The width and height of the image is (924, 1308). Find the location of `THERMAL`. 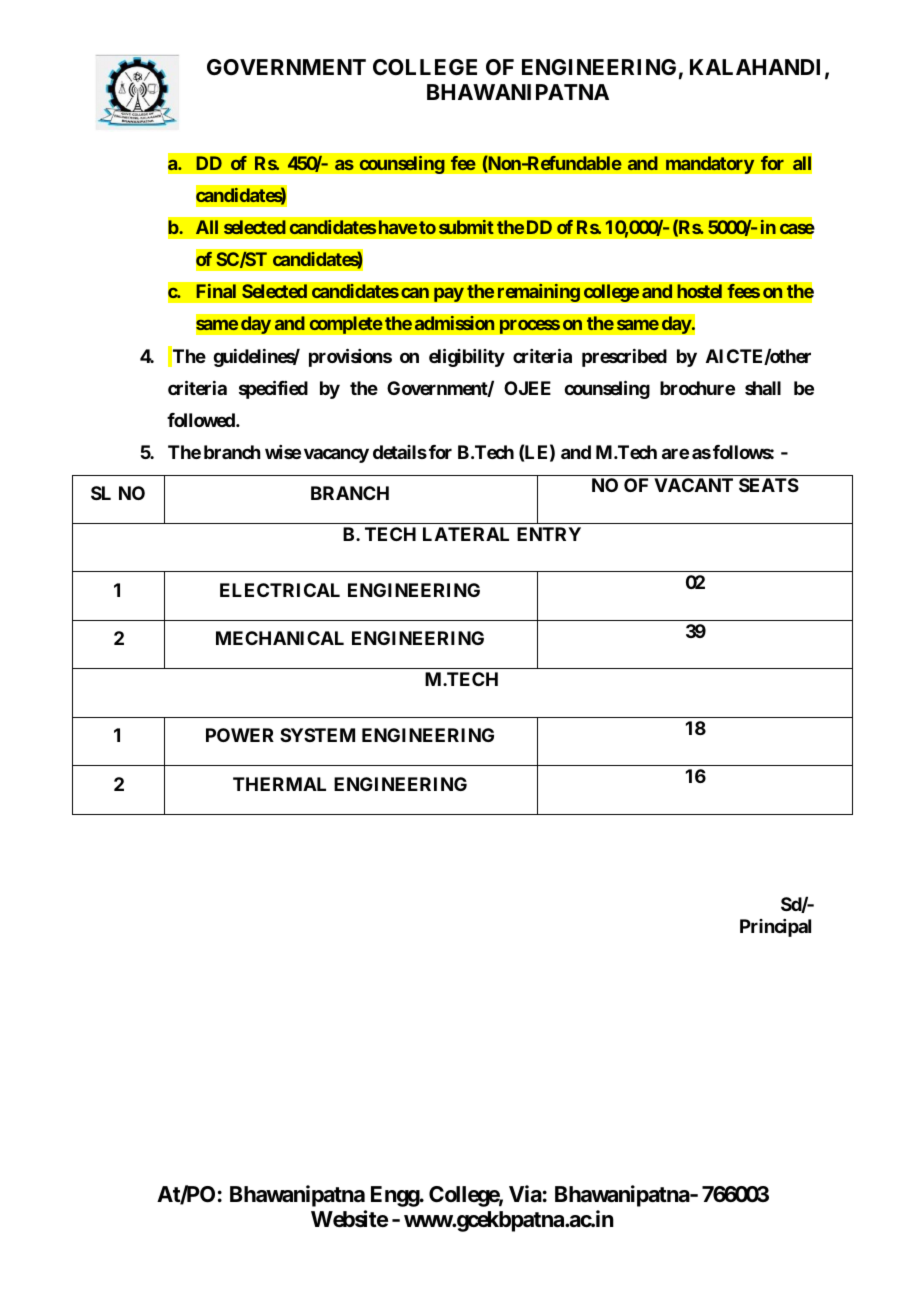

THERMAL is located at coordinates (279, 784).
